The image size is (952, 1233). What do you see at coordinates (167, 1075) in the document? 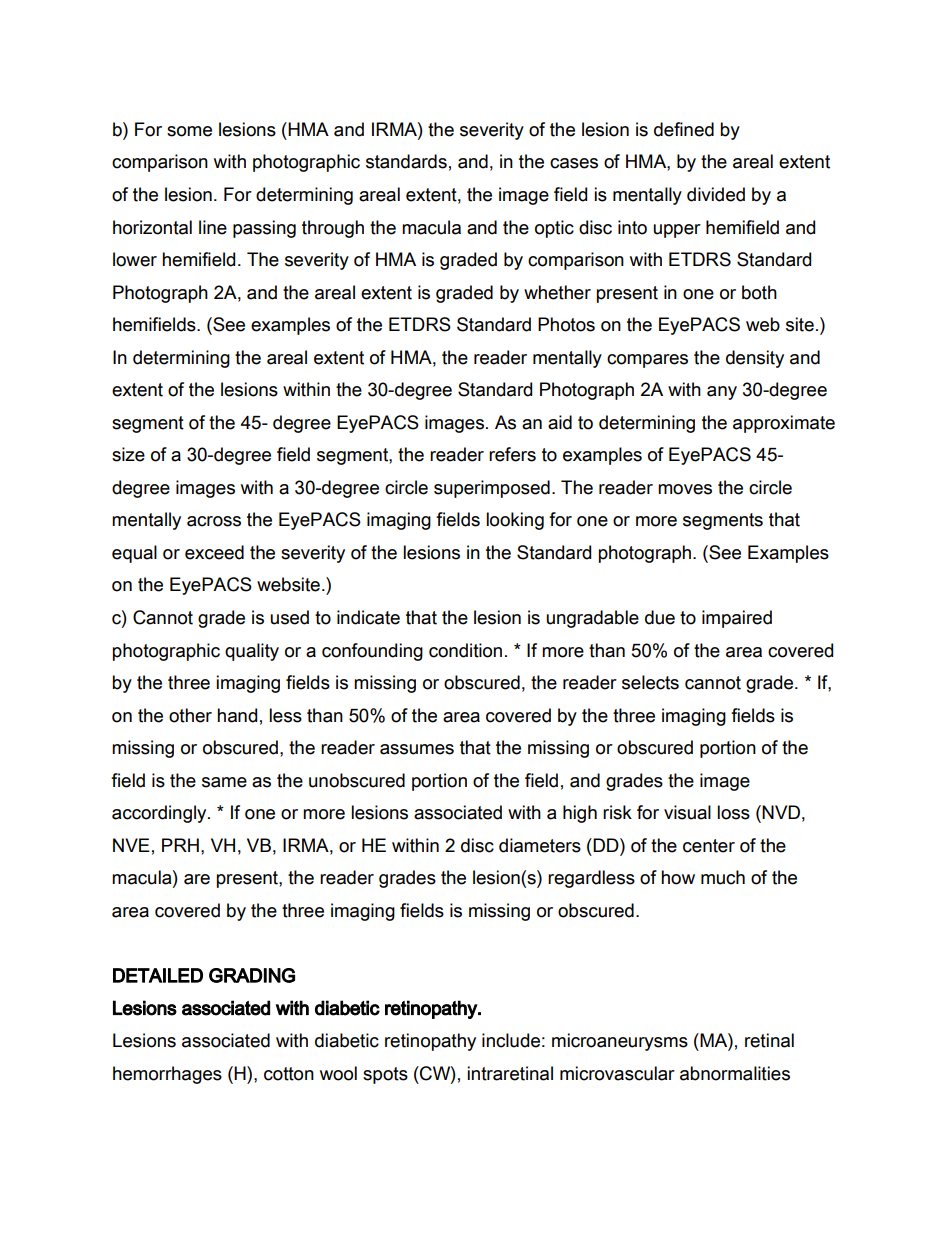
I see `hemorrhages` at bounding box center [167, 1075].
